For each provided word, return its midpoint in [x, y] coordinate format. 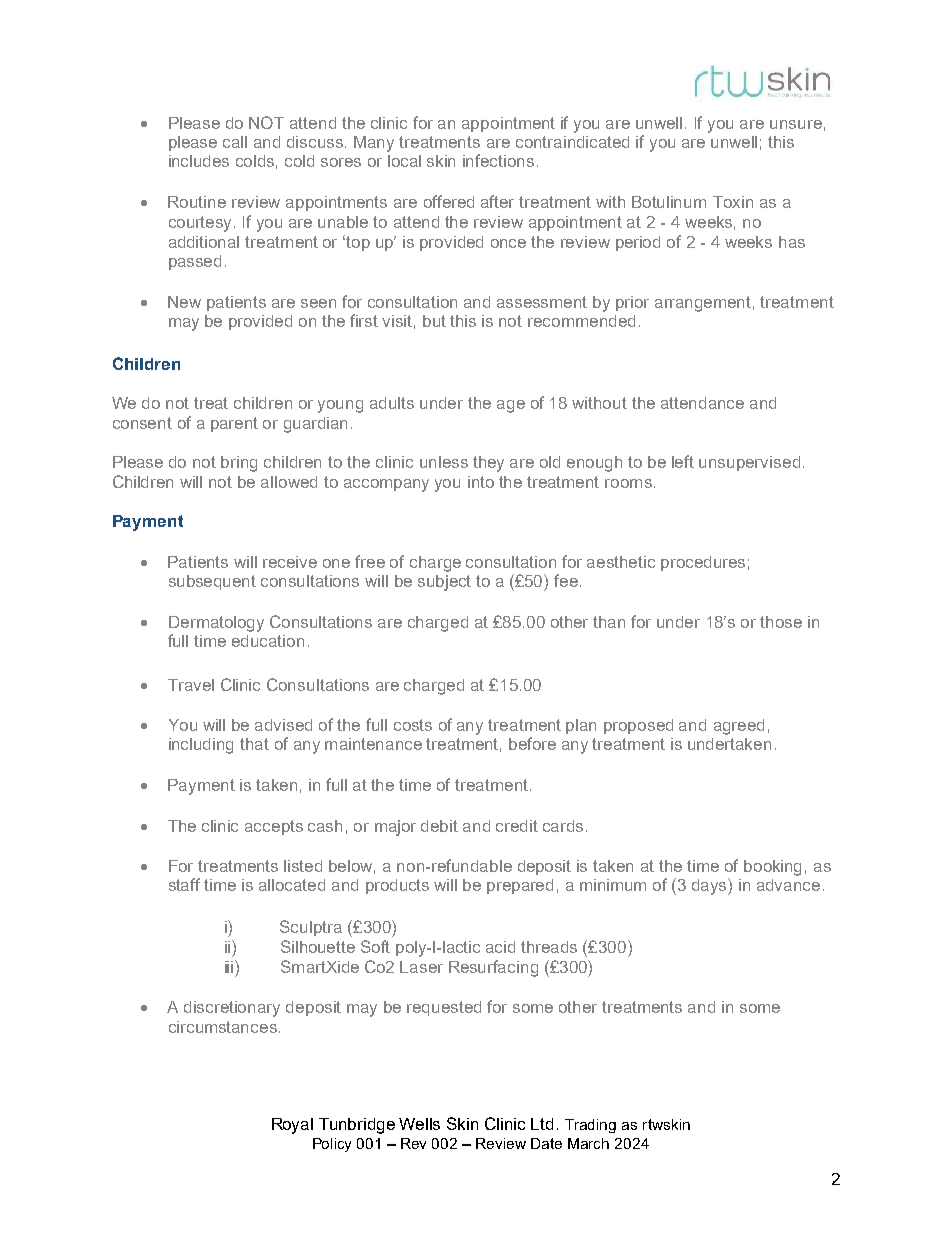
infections [498, 160]
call [235, 142]
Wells [419, 1124]
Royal [292, 1126]
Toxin [733, 202]
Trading [590, 1126]
